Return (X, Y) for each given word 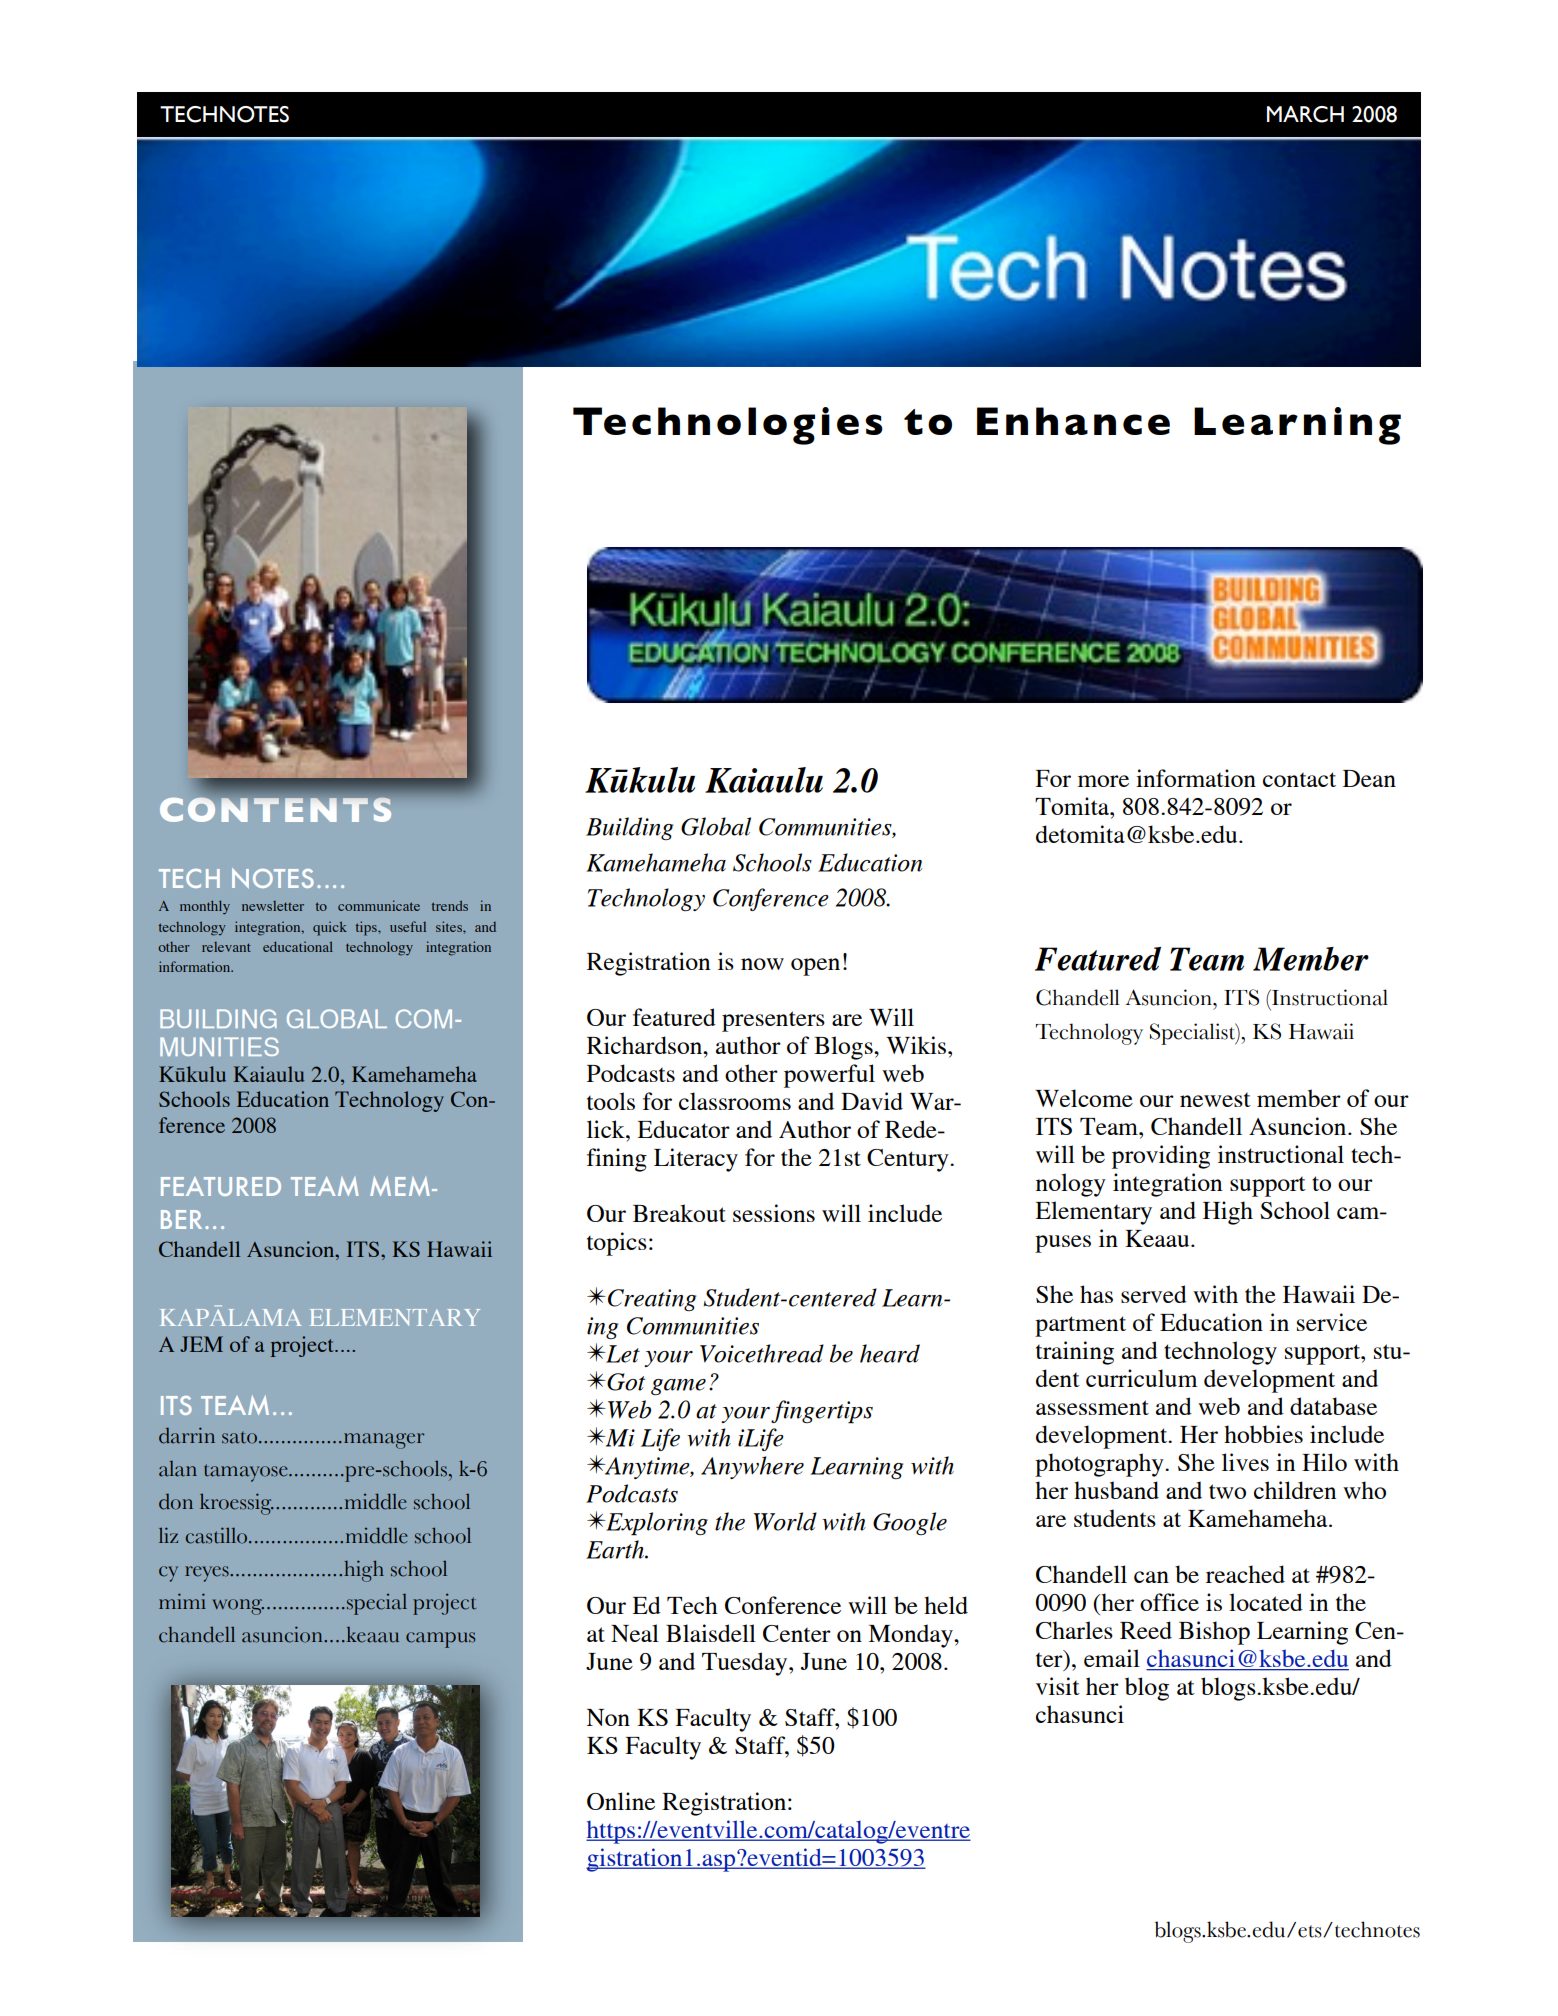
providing (1161, 1157)
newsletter (273, 906)
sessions (774, 1213)
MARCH (1305, 114)
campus (440, 1640)
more (1103, 781)
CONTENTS (275, 810)
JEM (201, 1344)
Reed (1146, 1630)
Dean (1369, 778)
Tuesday (746, 1664)
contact (1299, 779)
